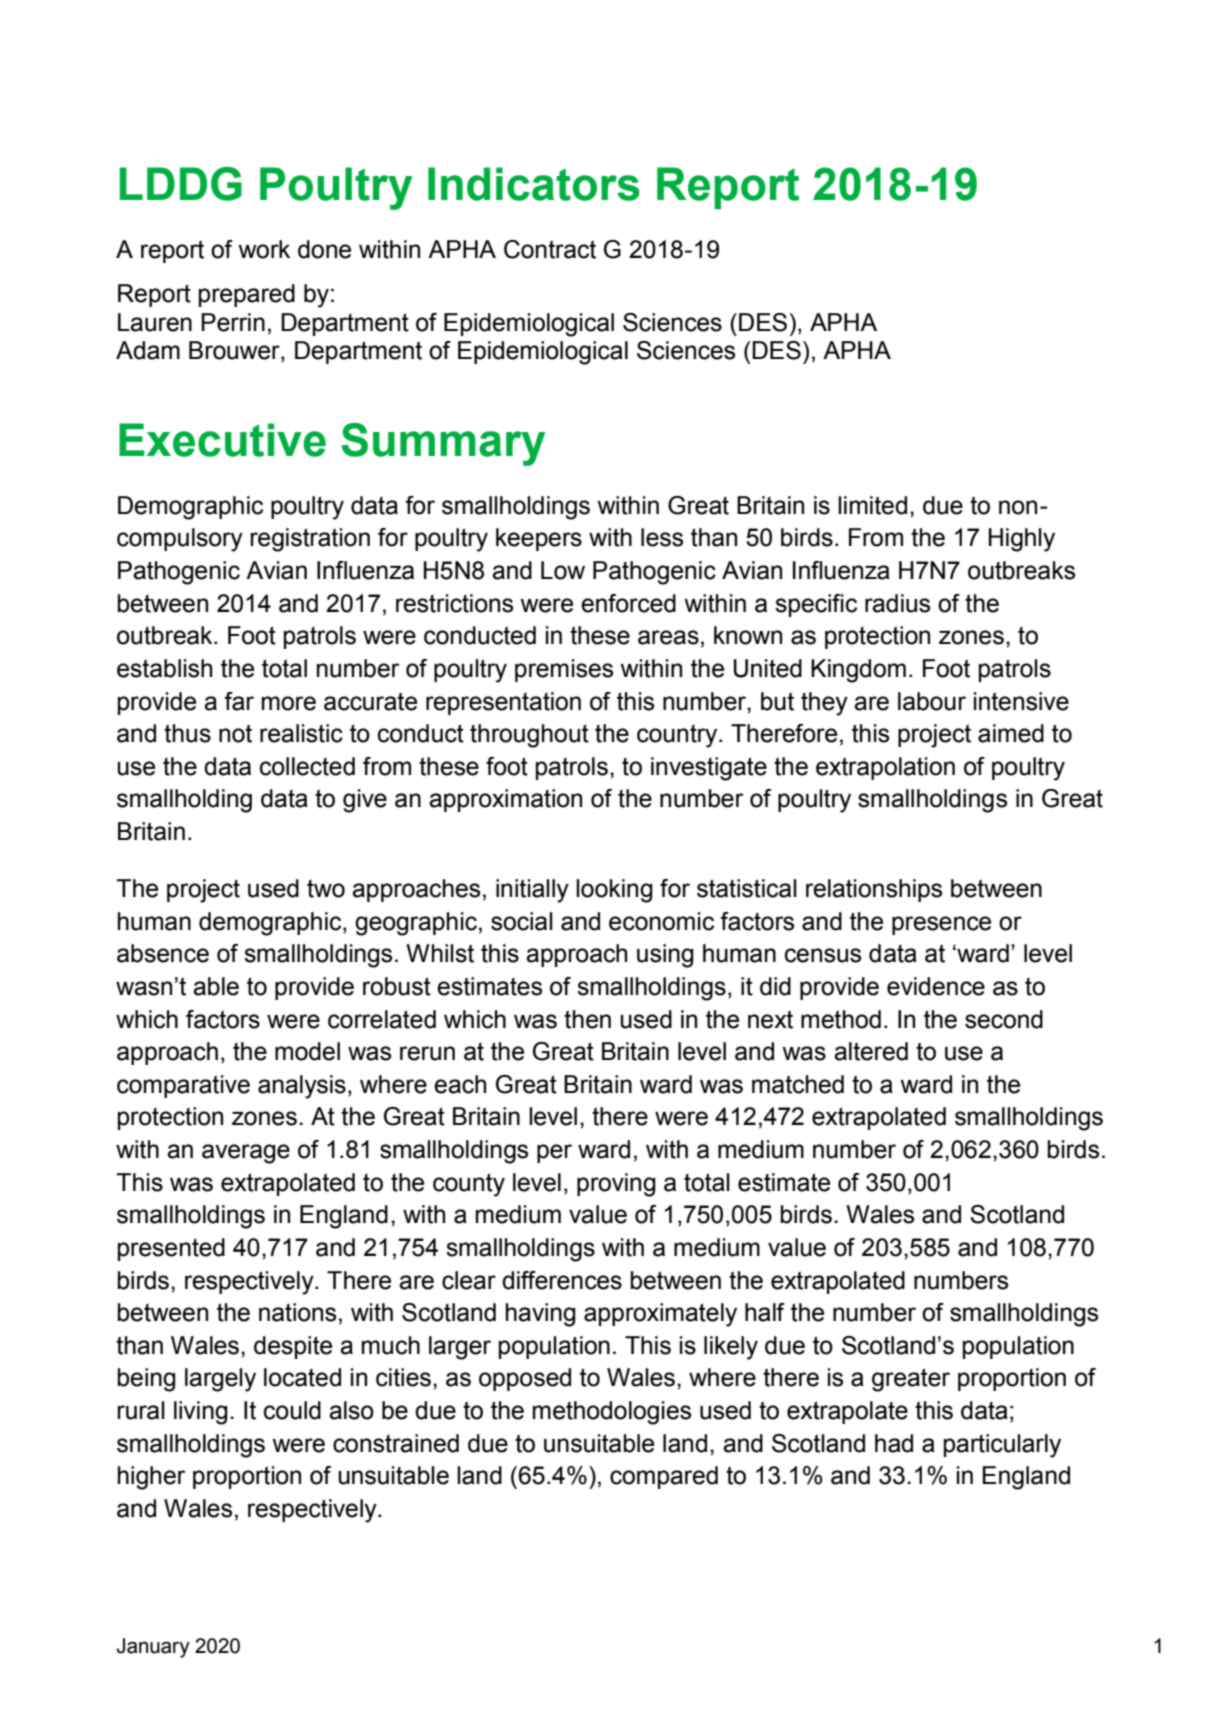  I want to click on having, so click(541, 1315).
